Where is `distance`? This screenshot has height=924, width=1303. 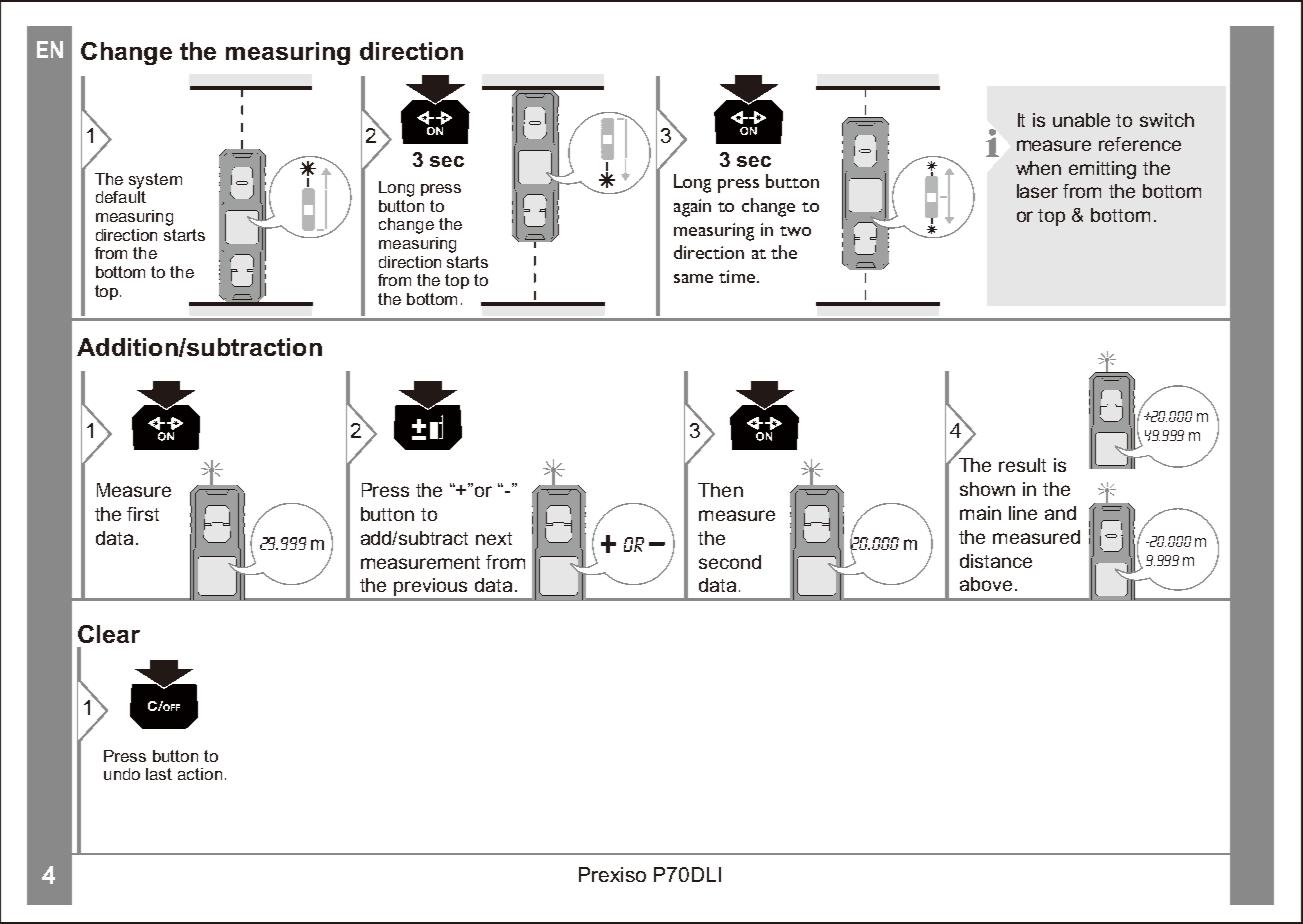 distance is located at coordinates (996, 561).
